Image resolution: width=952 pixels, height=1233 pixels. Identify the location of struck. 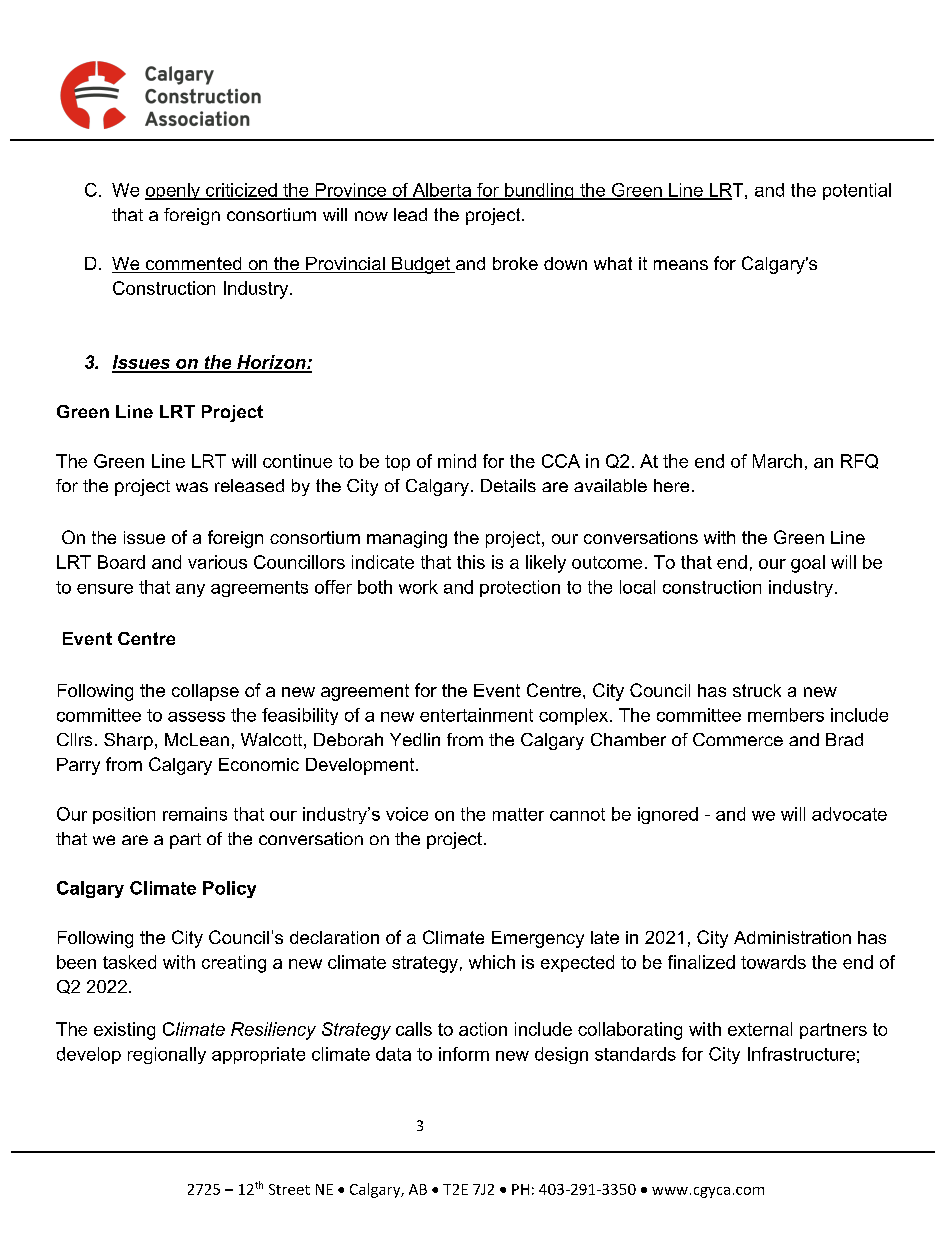
(757, 690).
